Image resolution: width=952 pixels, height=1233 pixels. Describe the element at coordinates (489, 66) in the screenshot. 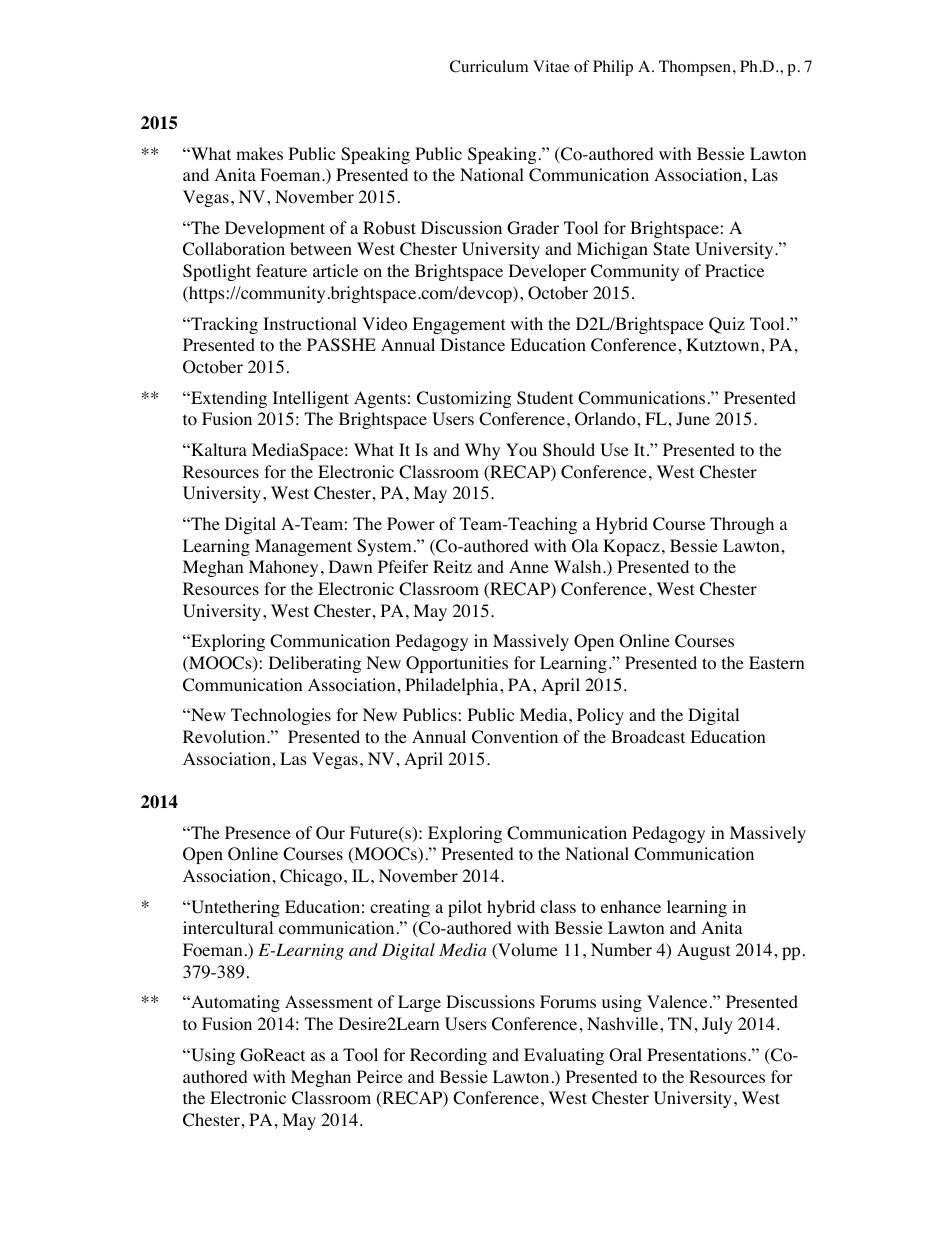

I see `Curriculum` at that location.
